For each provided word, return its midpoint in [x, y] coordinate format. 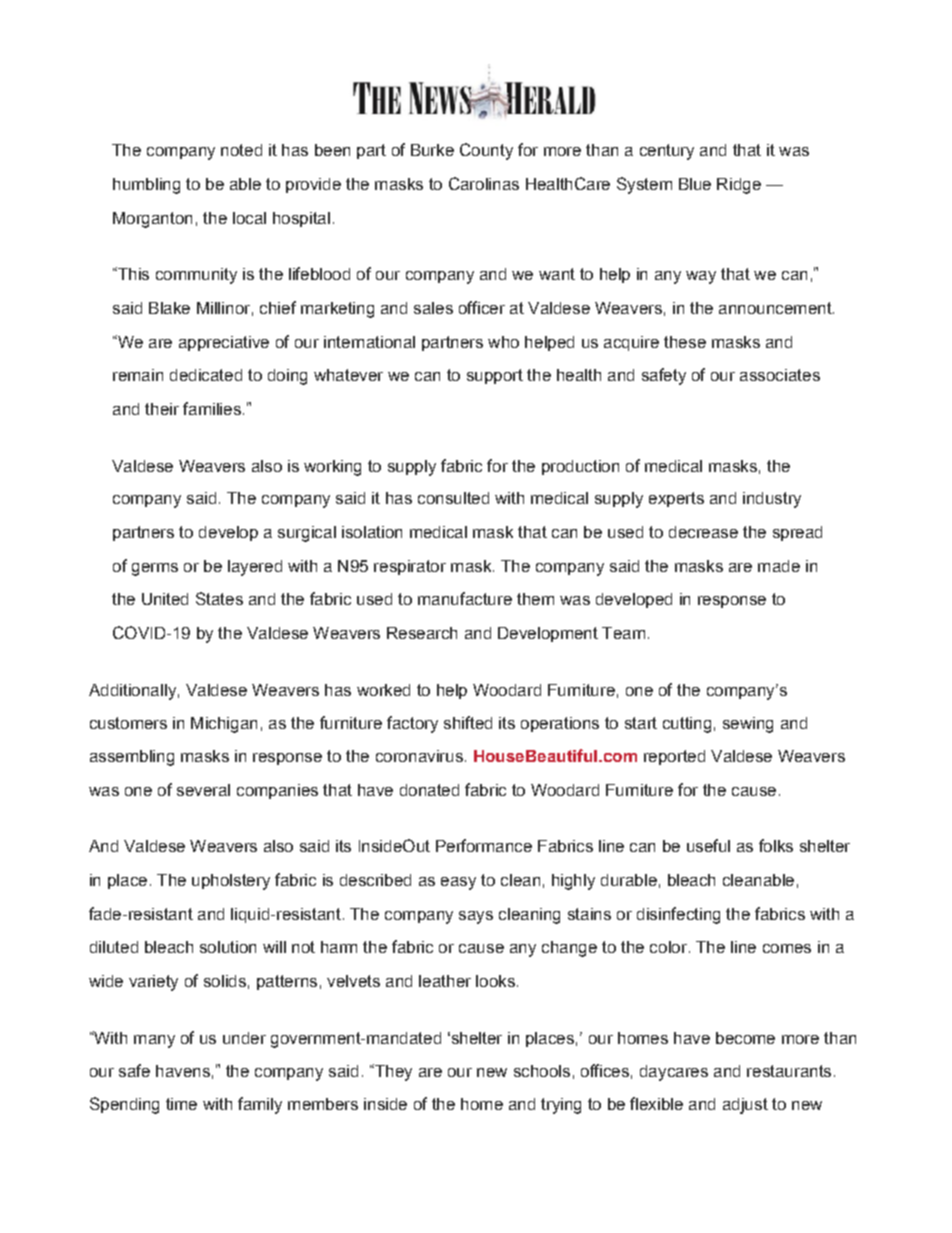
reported [674, 757]
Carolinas [484, 183]
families [212, 408]
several [203, 790]
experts [676, 499]
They [392, 1072]
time [181, 1104]
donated [429, 790]
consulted [453, 498]
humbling [146, 186]
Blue [695, 184]
